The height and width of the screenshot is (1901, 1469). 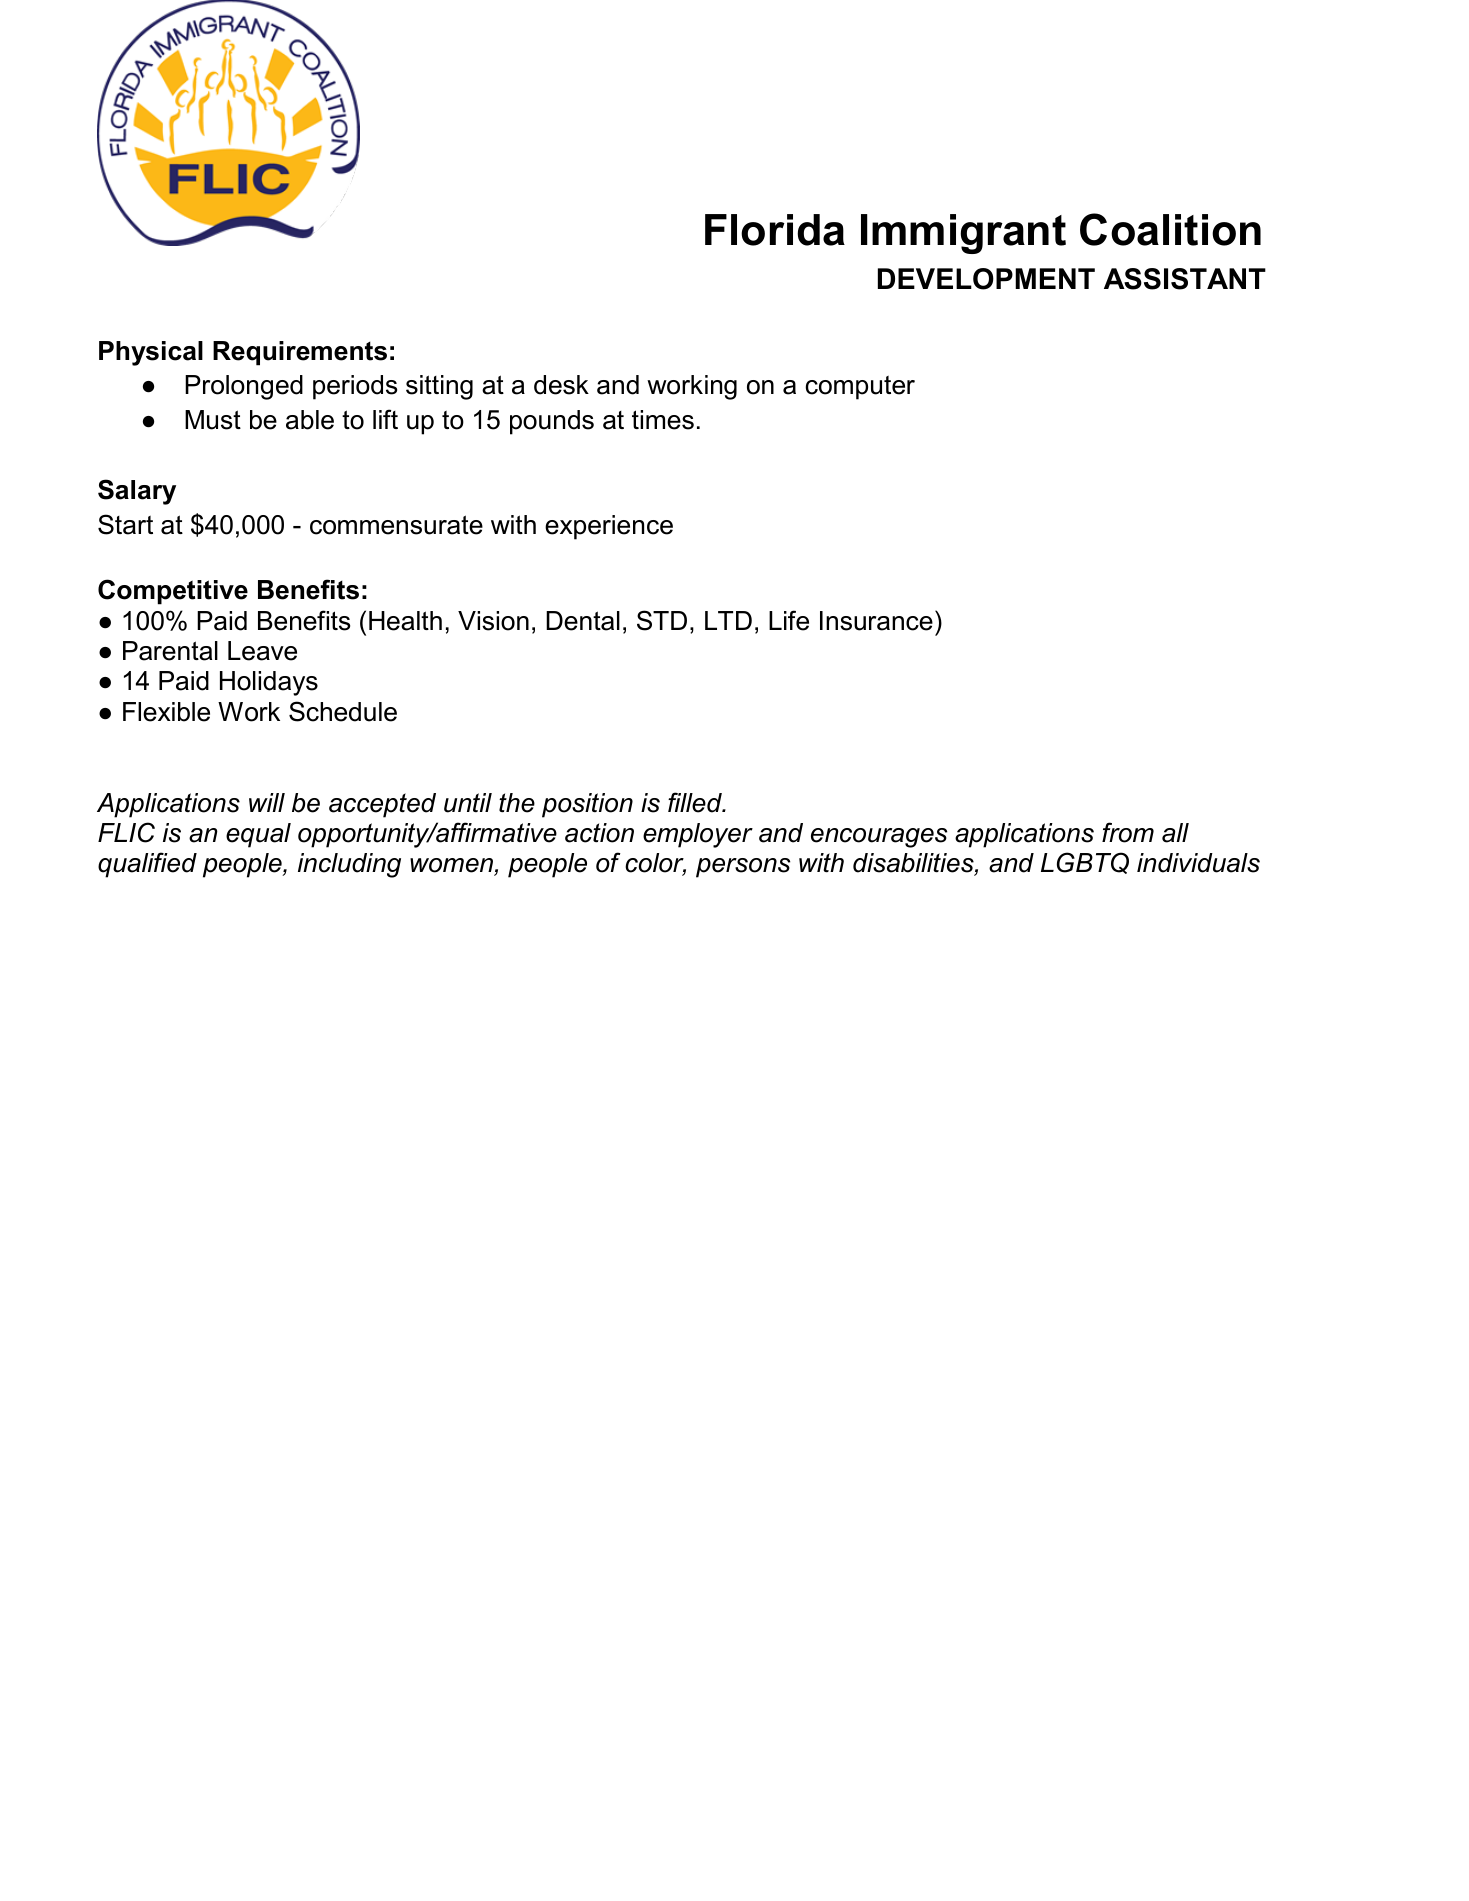 I want to click on Immigrant, so click(x=963, y=234).
